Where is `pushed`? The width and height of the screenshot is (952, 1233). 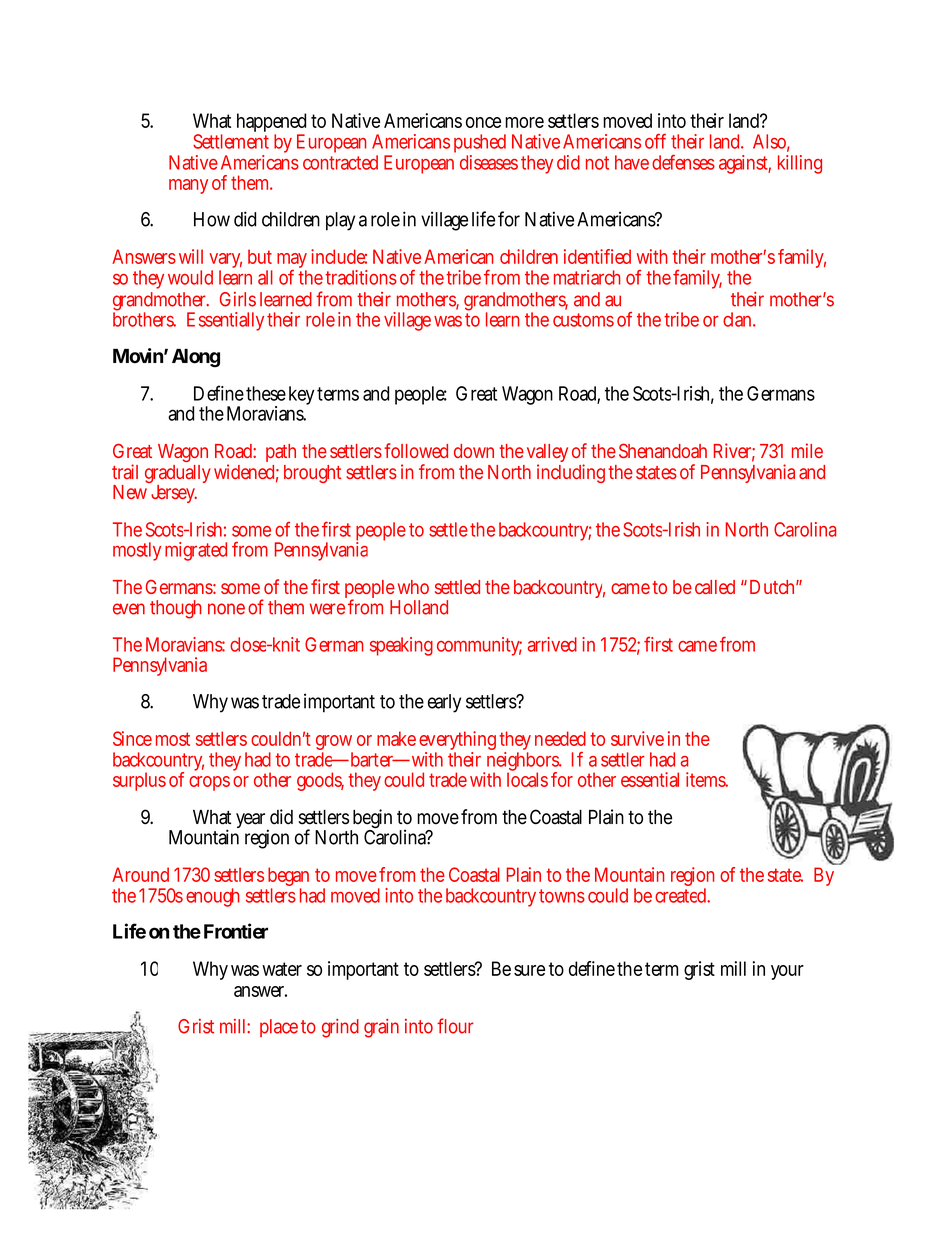
pushed is located at coordinates (480, 143).
